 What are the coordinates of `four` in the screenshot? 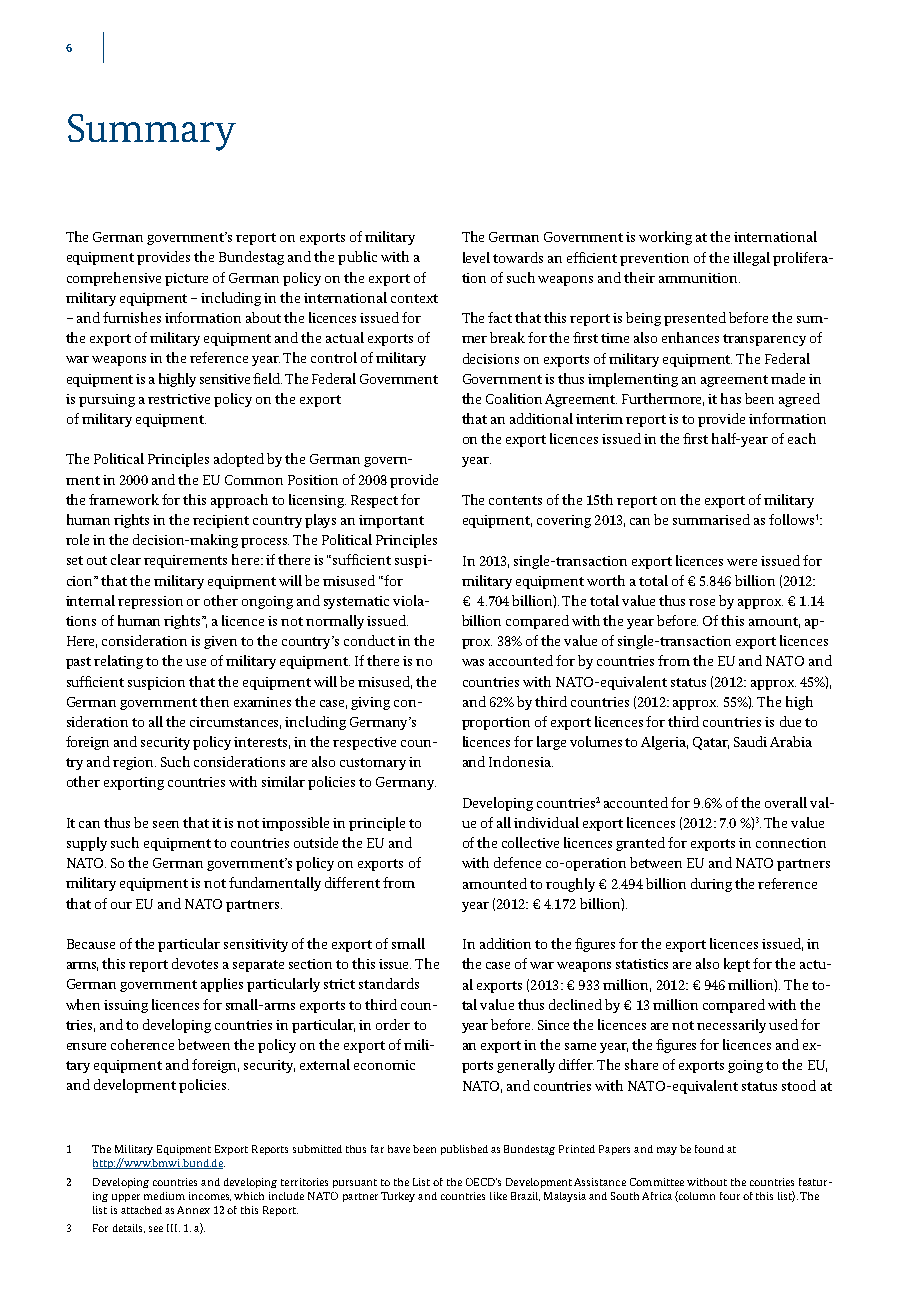 It's located at (730, 1196).
